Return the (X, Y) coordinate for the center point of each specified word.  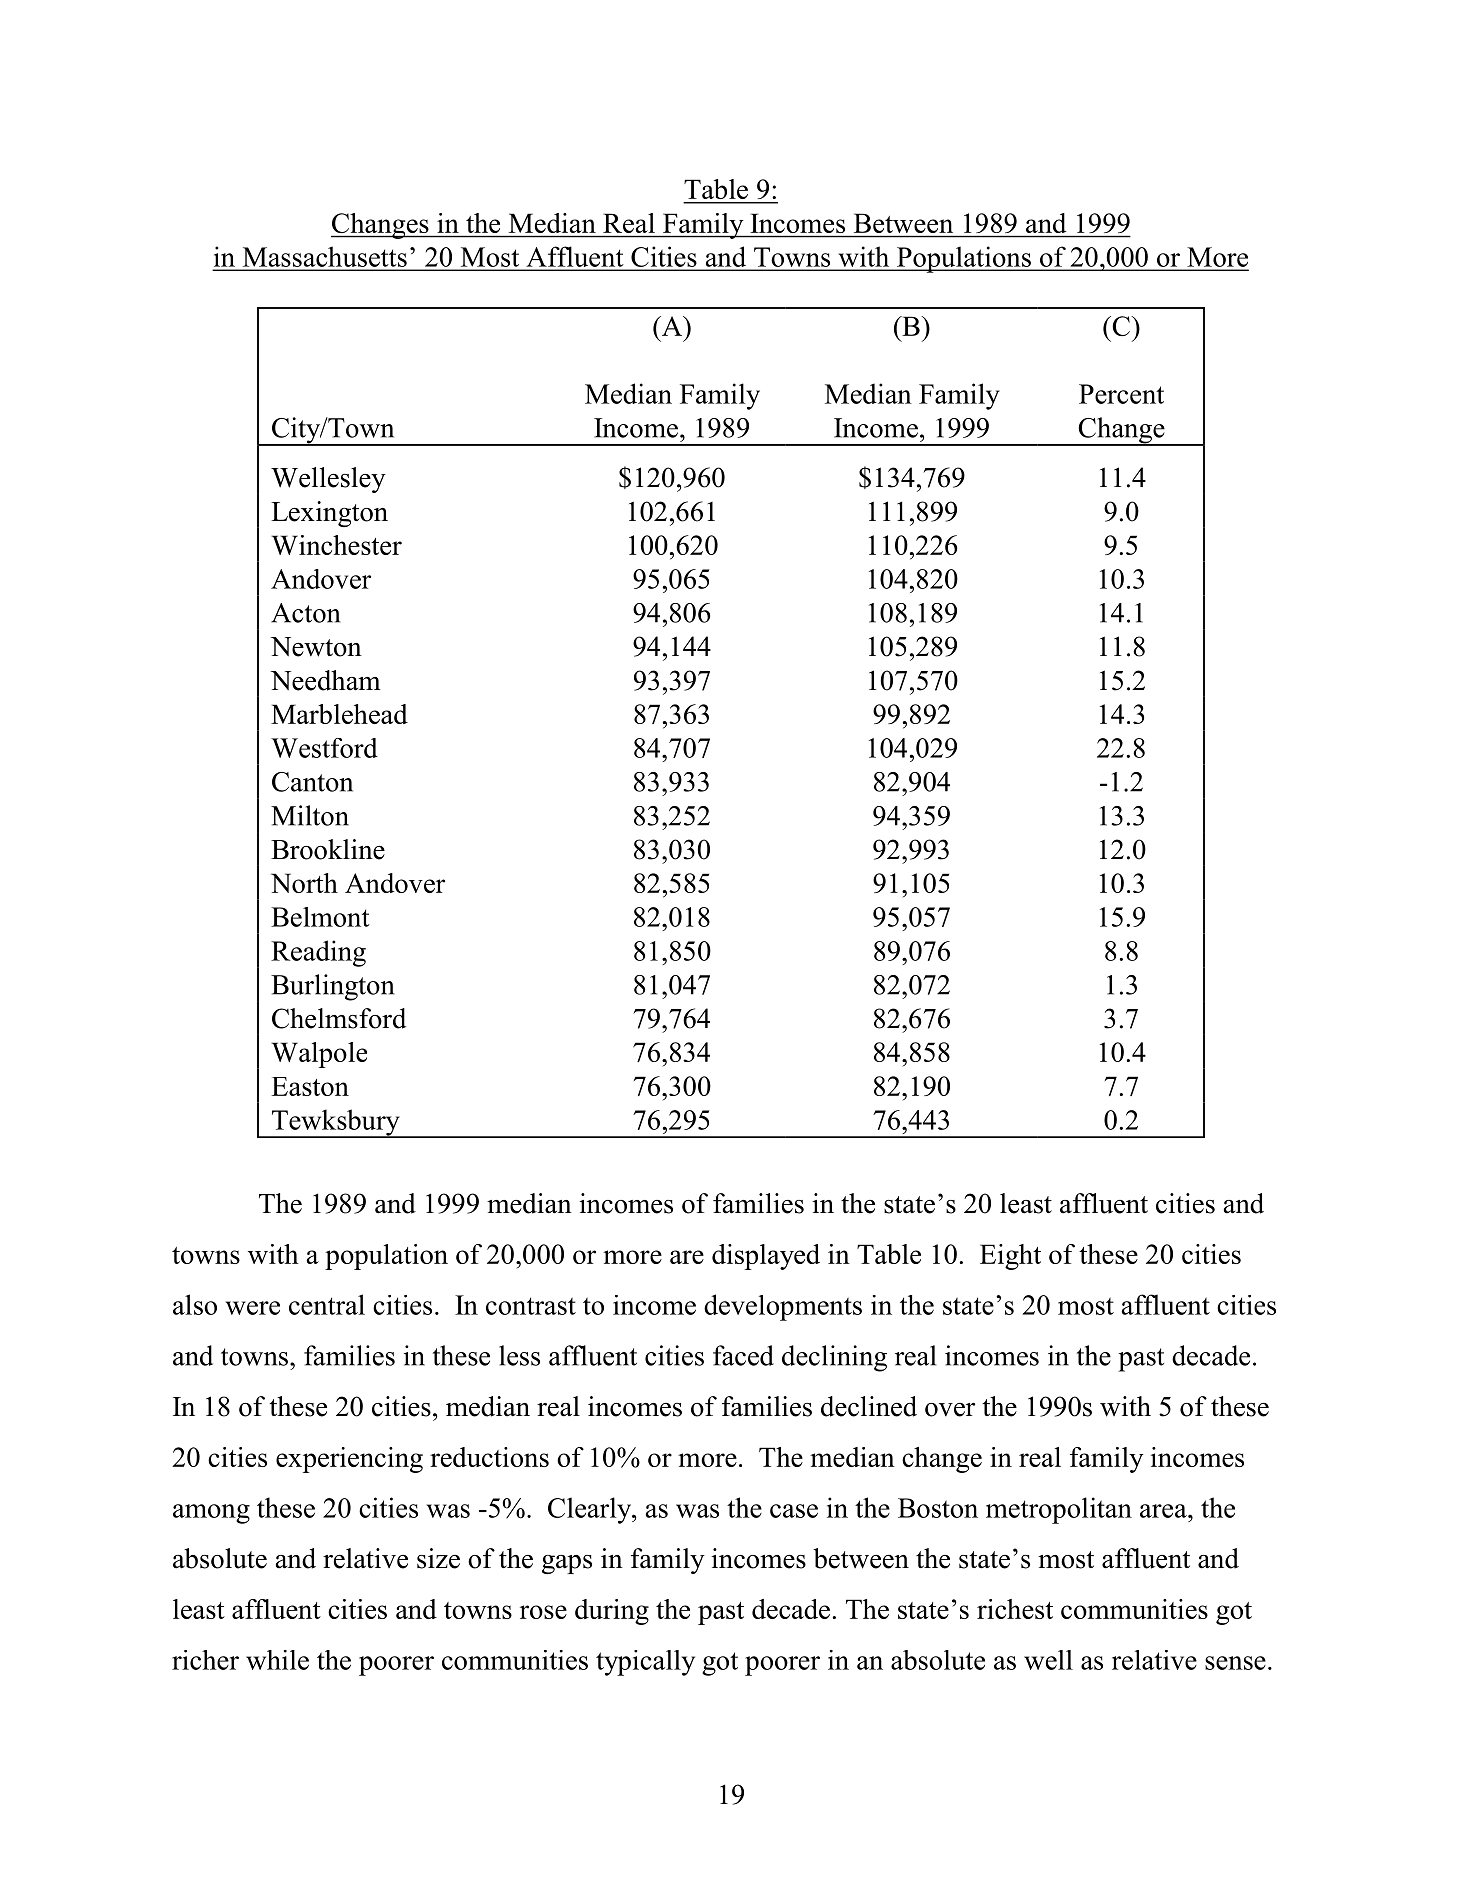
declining (834, 1358)
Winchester (336, 545)
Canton (312, 782)
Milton (310, 815)
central (327, 1304)
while (277, 1660)
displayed (766, 1257)
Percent (1121, 394)
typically (645, 1663)
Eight (1010, 1257)
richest (1015, 1609)
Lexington (329, 514)
